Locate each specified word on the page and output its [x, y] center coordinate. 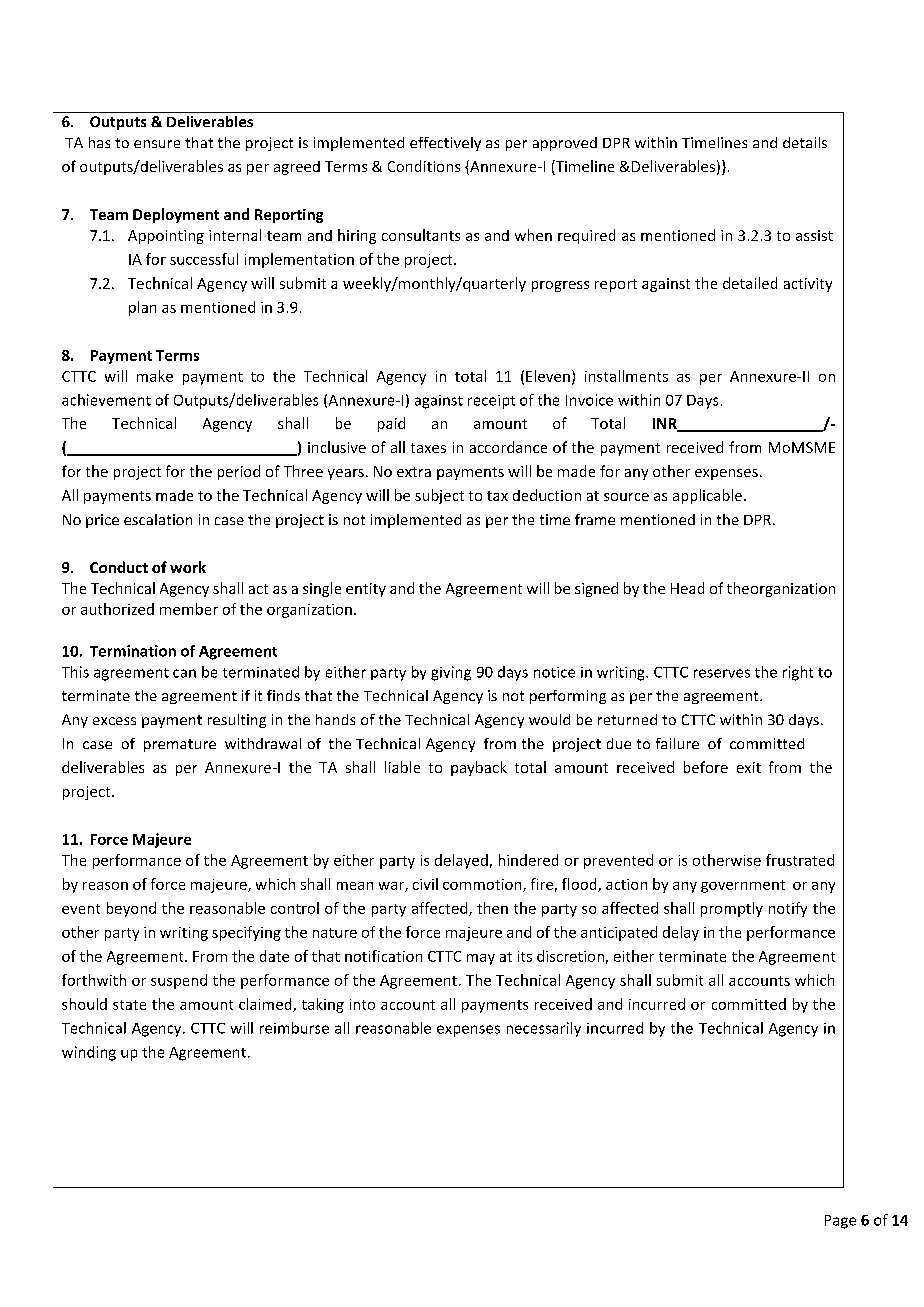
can [184, 673]
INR [666, 425]
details [805, 142]
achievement [106, 400]
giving [451, 673]
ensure [157, 144]
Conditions [424, 166]
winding [89, 1053]
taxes [428, 448]
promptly [732, 909]
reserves [722, 673]
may [481, 959]
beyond [131, 909]
